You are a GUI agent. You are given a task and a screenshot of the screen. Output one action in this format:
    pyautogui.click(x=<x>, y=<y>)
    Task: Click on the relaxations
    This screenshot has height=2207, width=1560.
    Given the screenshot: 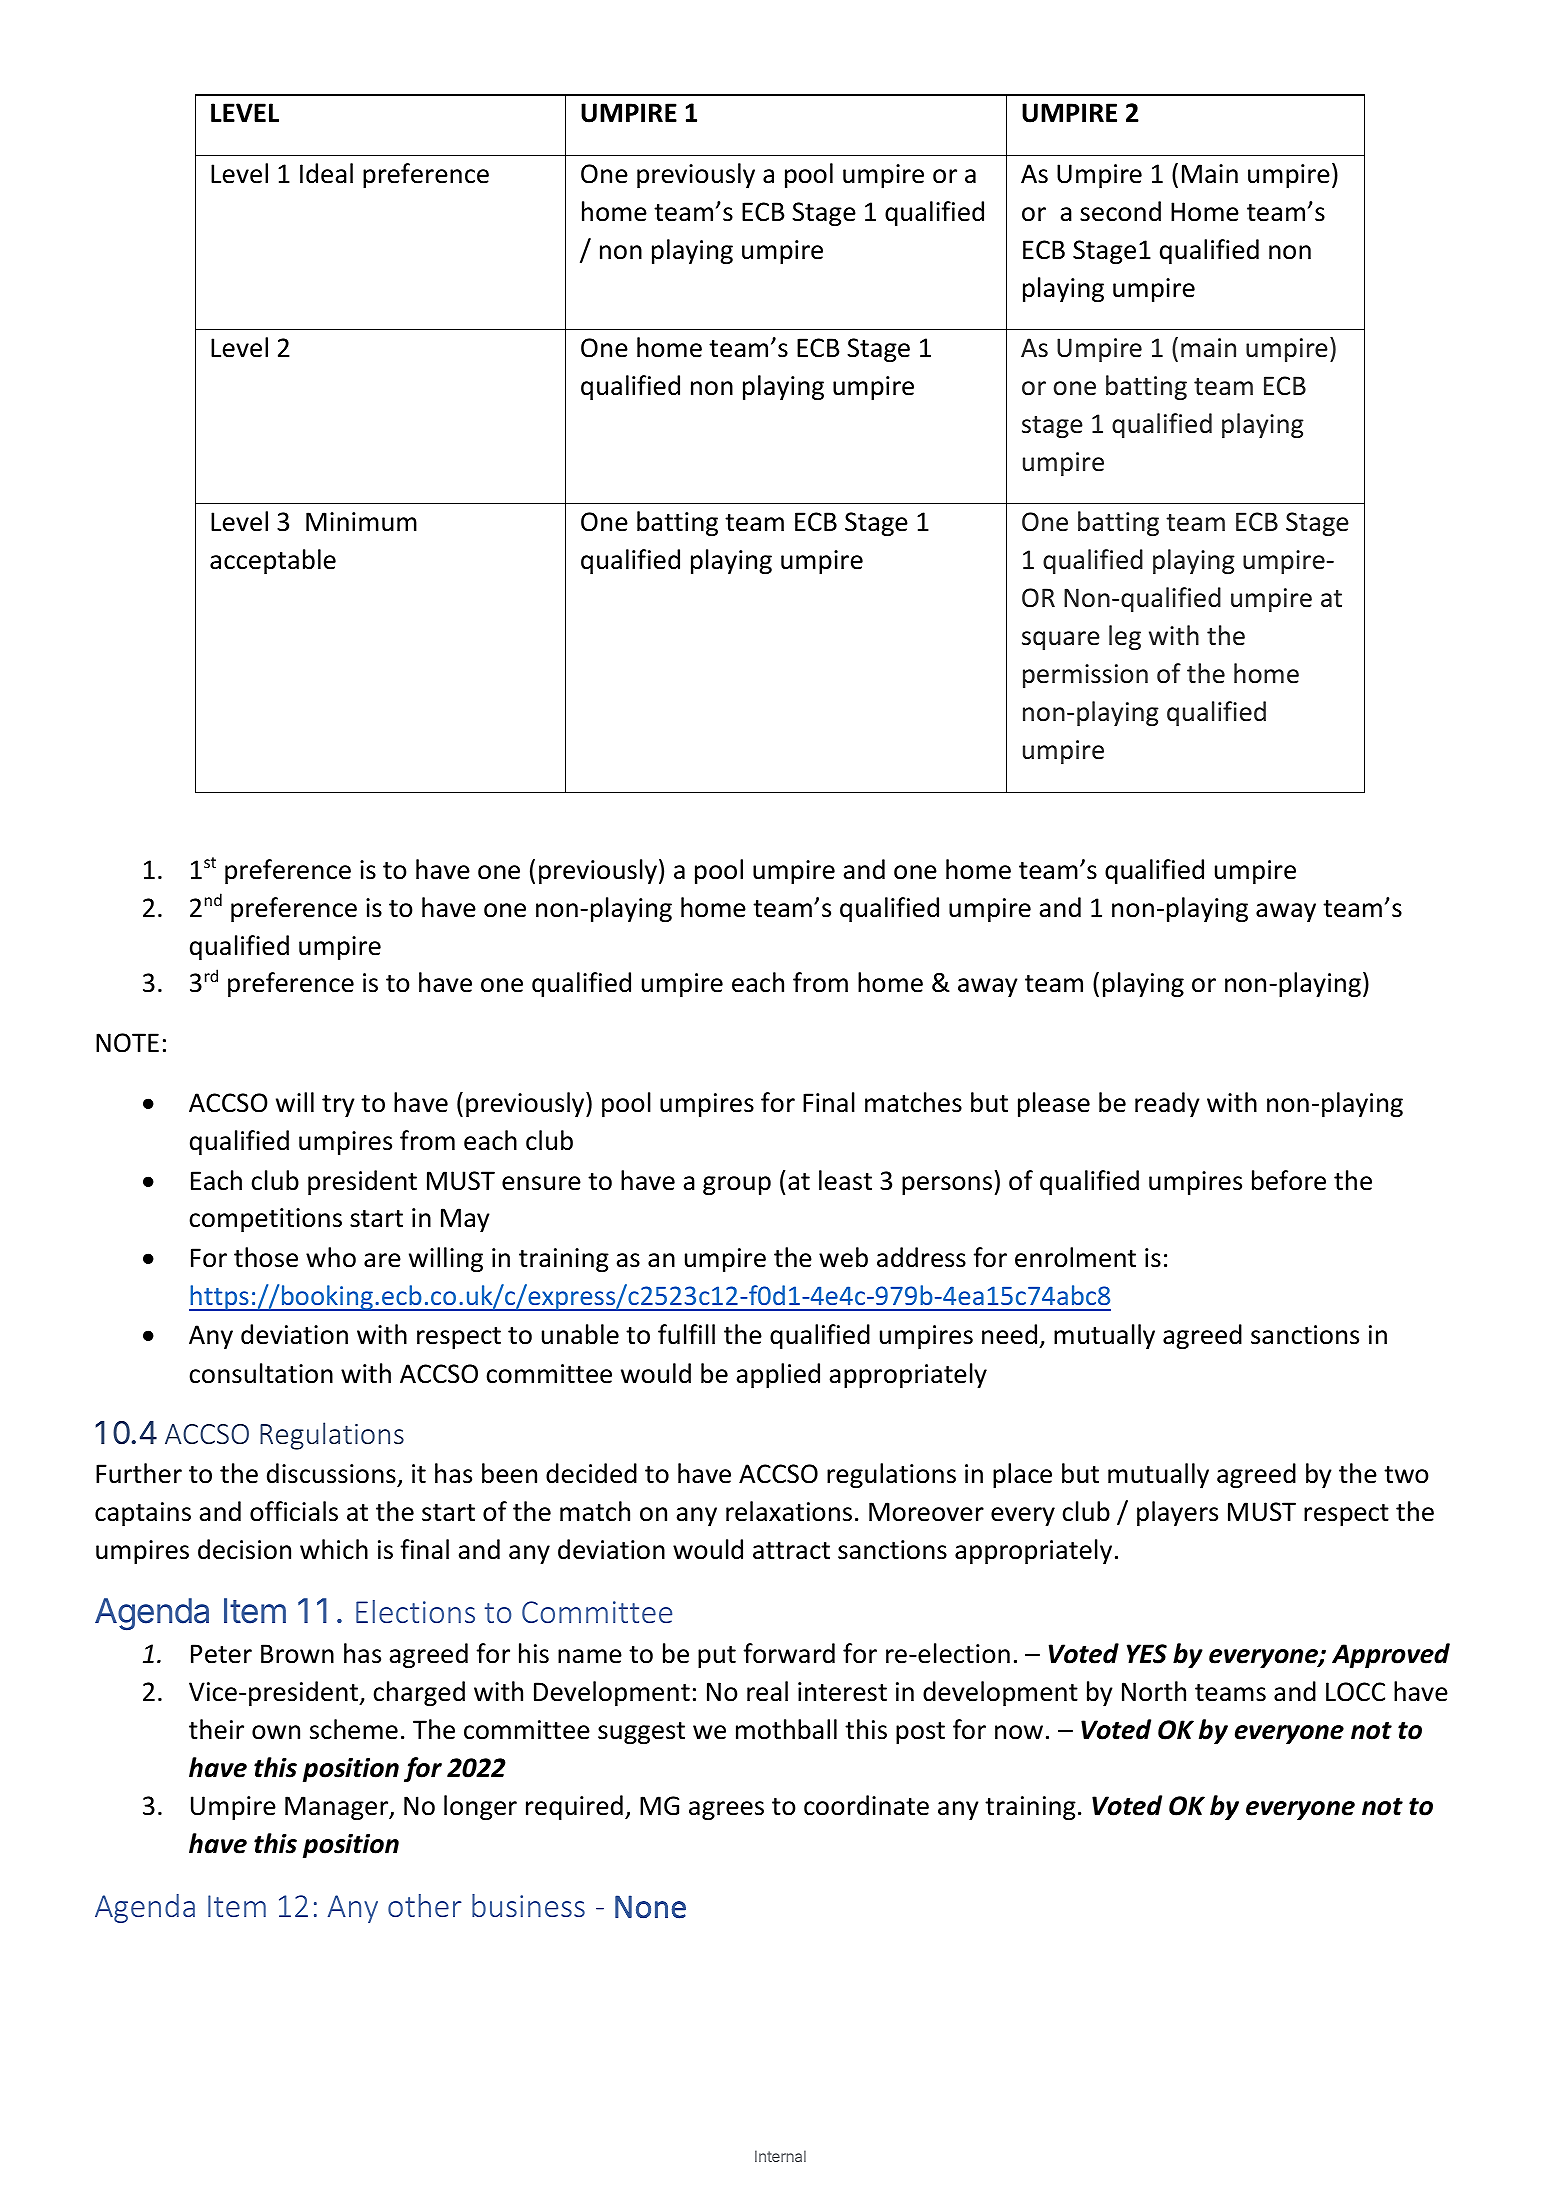 What is the action you would take?
    pyautogui.click(x=789, y=1511)
